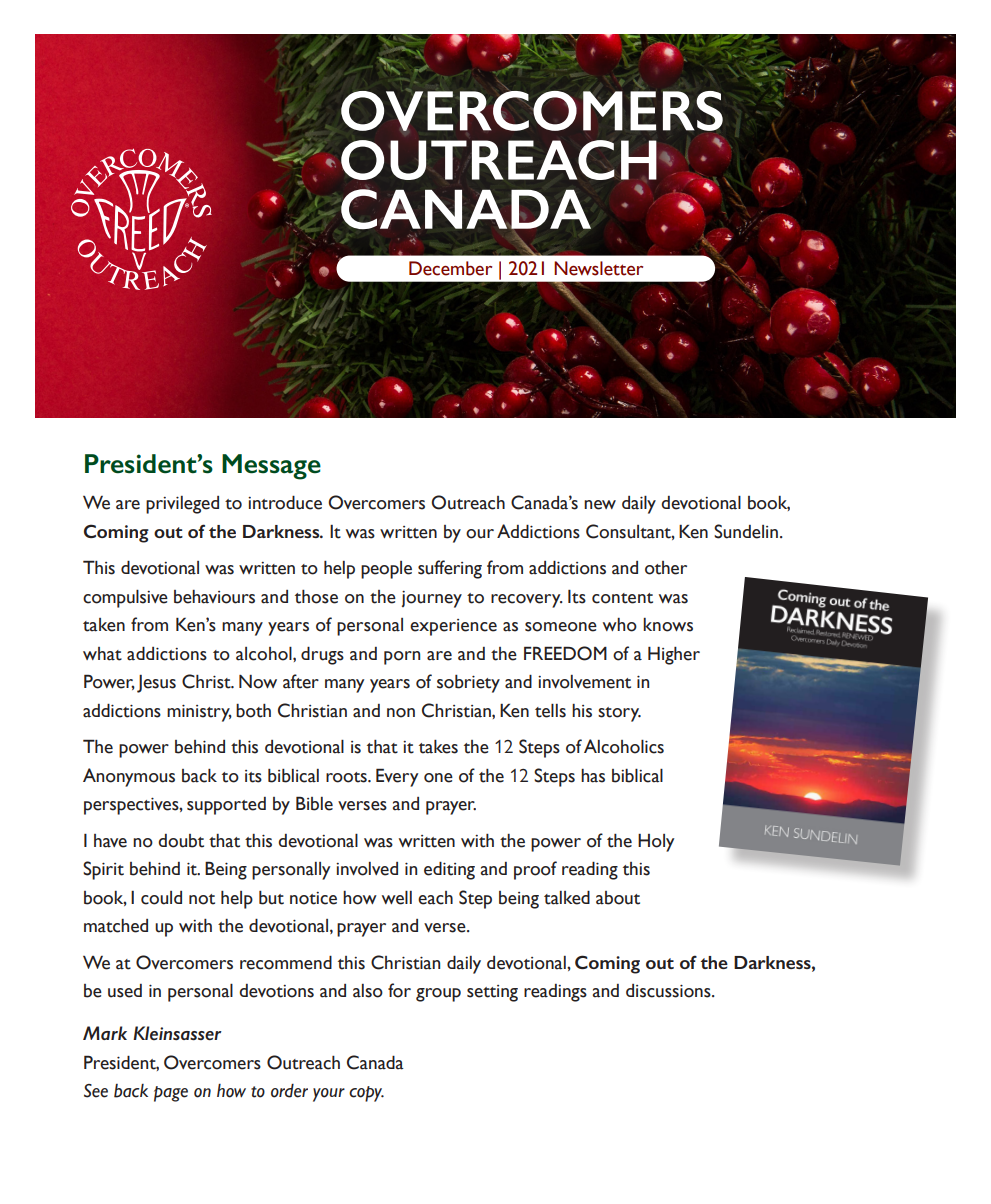  What do you see at coordinates (622, 598) in the page?
I see `content` at bounding box center [622, 598].
